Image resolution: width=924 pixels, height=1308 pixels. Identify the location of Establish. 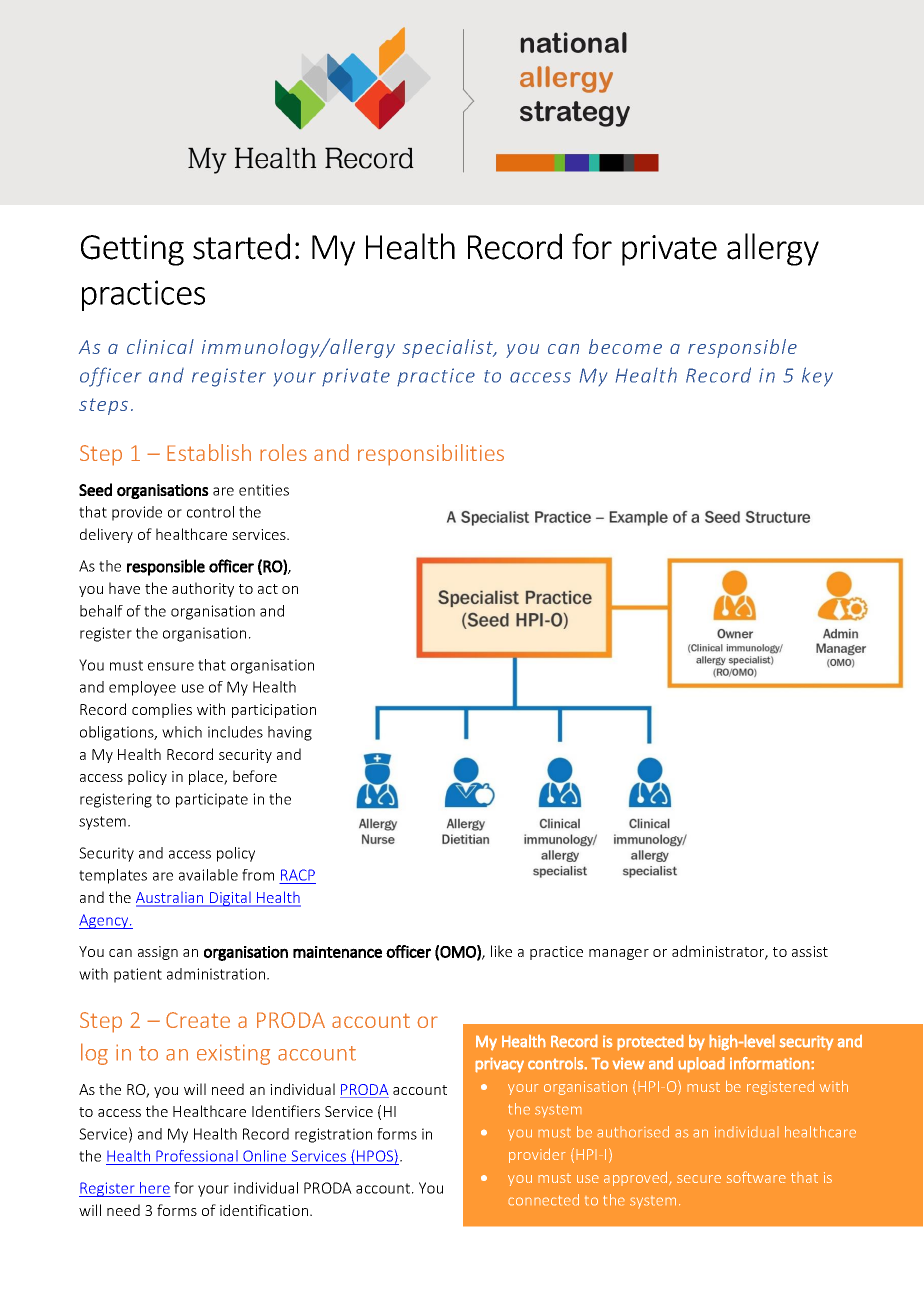
(209, 452).
